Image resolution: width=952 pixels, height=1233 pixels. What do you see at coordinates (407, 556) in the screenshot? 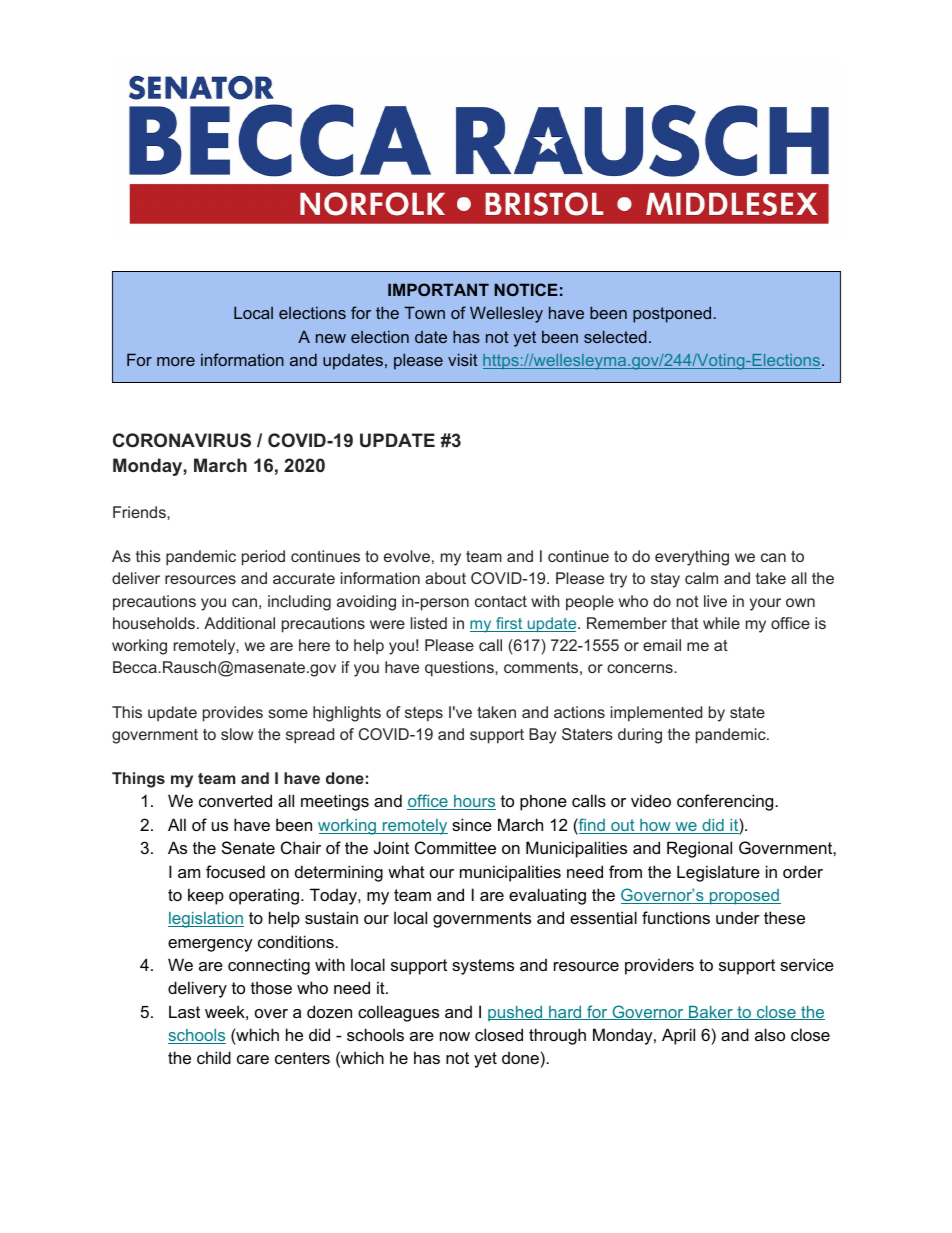
I see `evolve` at bounding box center [407, 556].
